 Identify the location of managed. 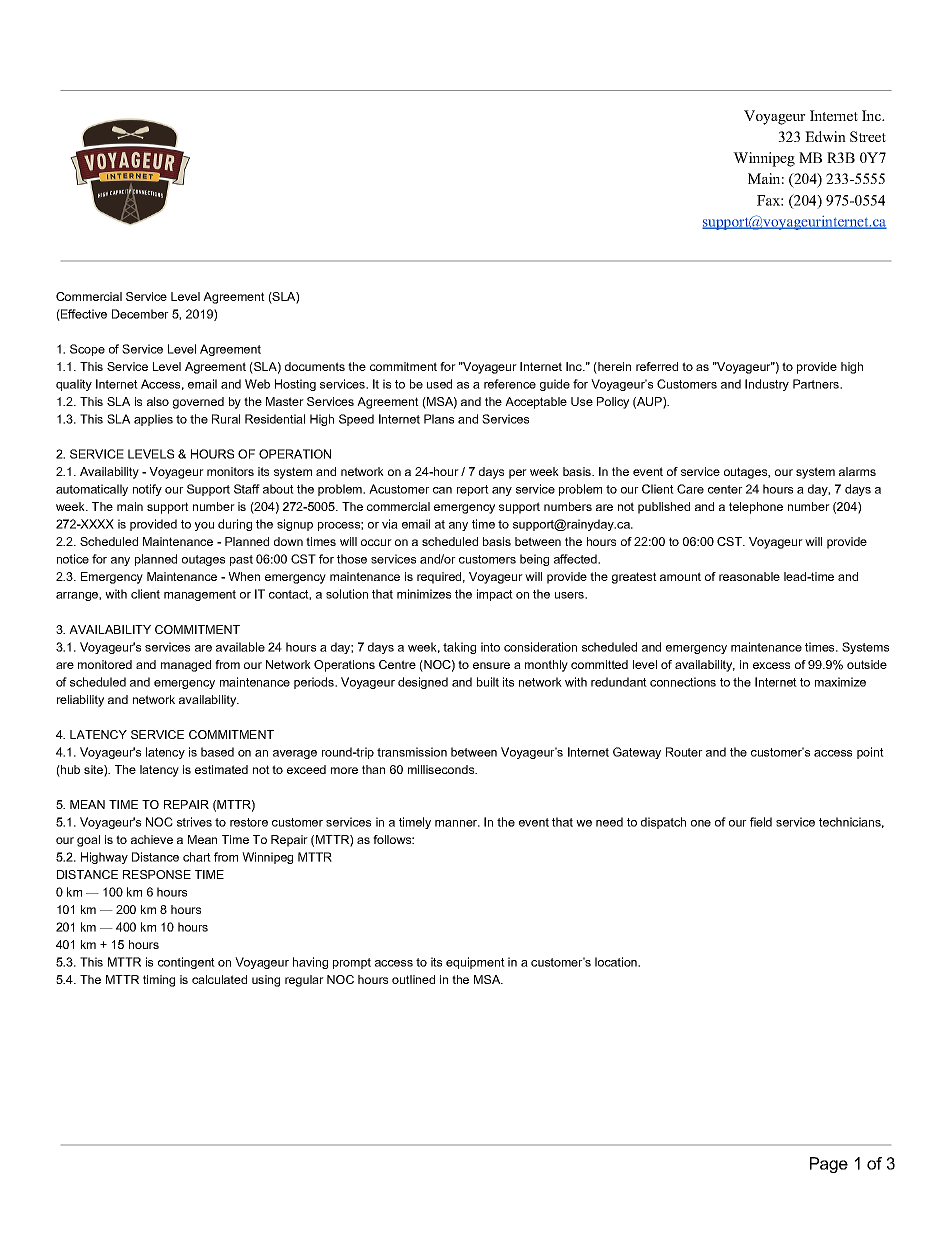
(186, 666).
